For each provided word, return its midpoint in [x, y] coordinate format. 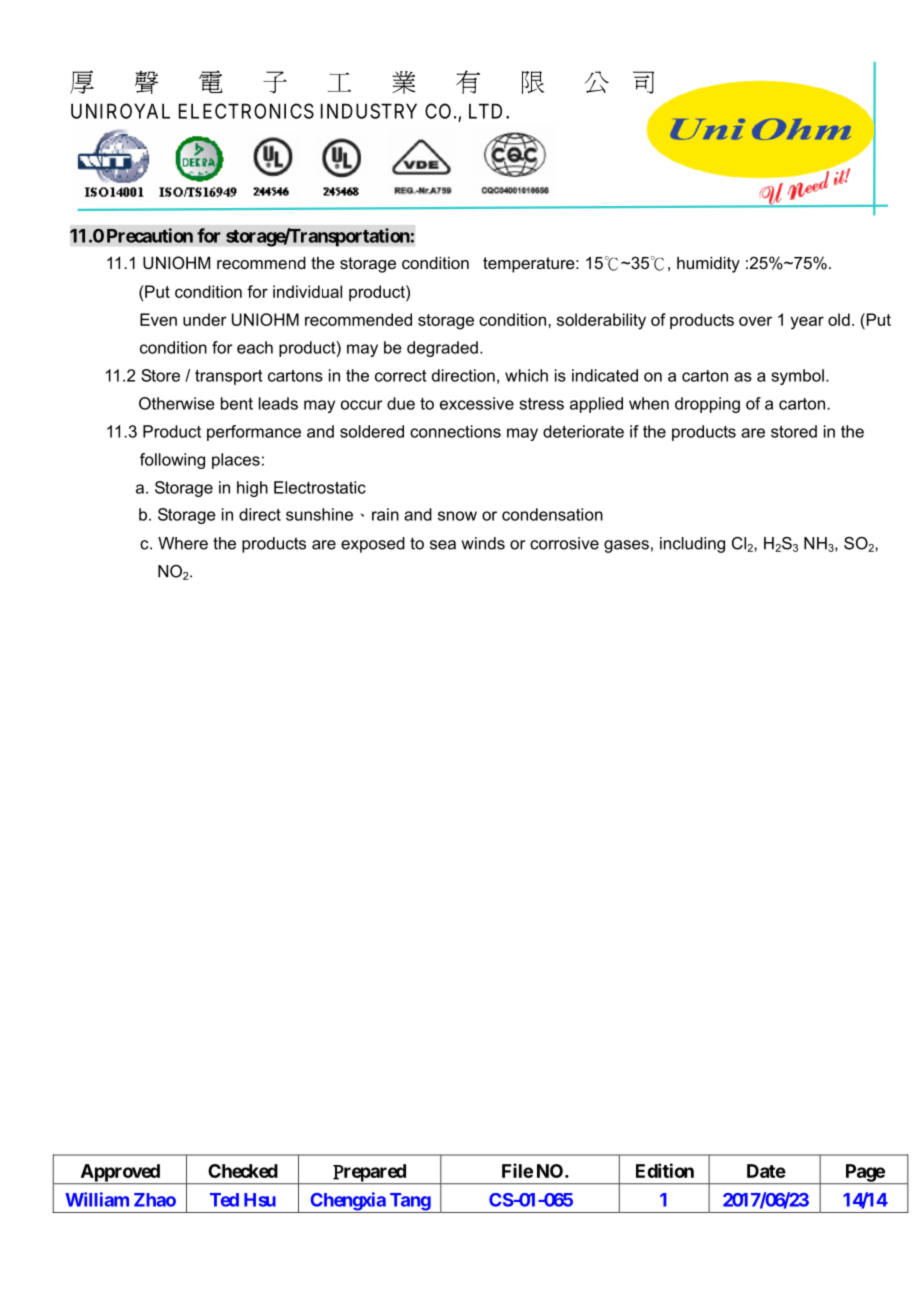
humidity [708, 264]
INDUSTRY [369, 111]
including [692, 545]
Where [183, 543]
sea [443, 545]
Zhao [155, 1200]
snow [457, 516]
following [172, 461]
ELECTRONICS [246, 111]
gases [626, 546]
